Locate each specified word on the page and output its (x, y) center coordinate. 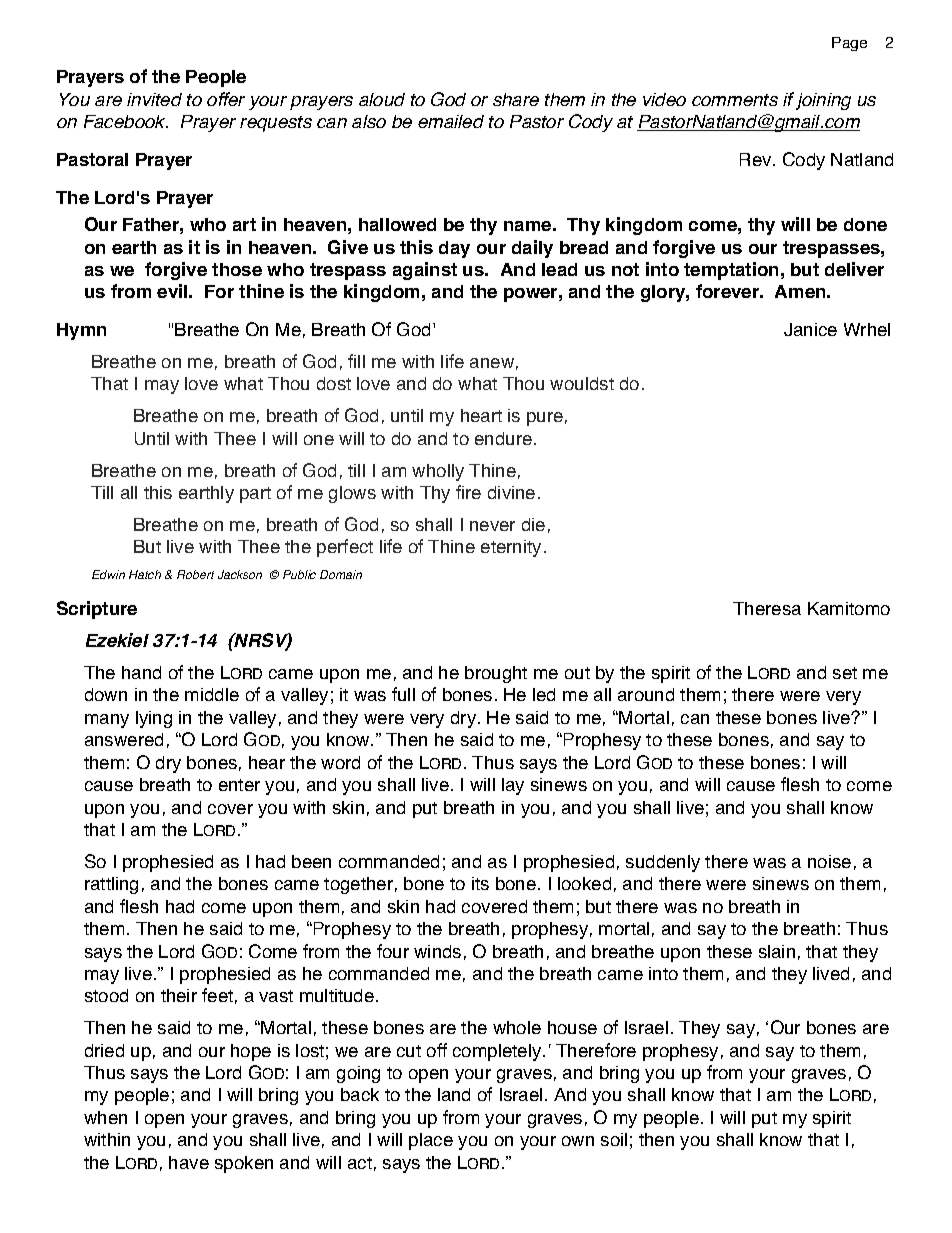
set (845, 673)
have (189, 1162)
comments (735, 100)
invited (154, 99)
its (480, 883)
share (516, 99)
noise (829, 861)
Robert (195, 574)
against (425, 271)
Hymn (81, 331)
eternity (511, 548)
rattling (111, 885)
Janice (810, 329)
